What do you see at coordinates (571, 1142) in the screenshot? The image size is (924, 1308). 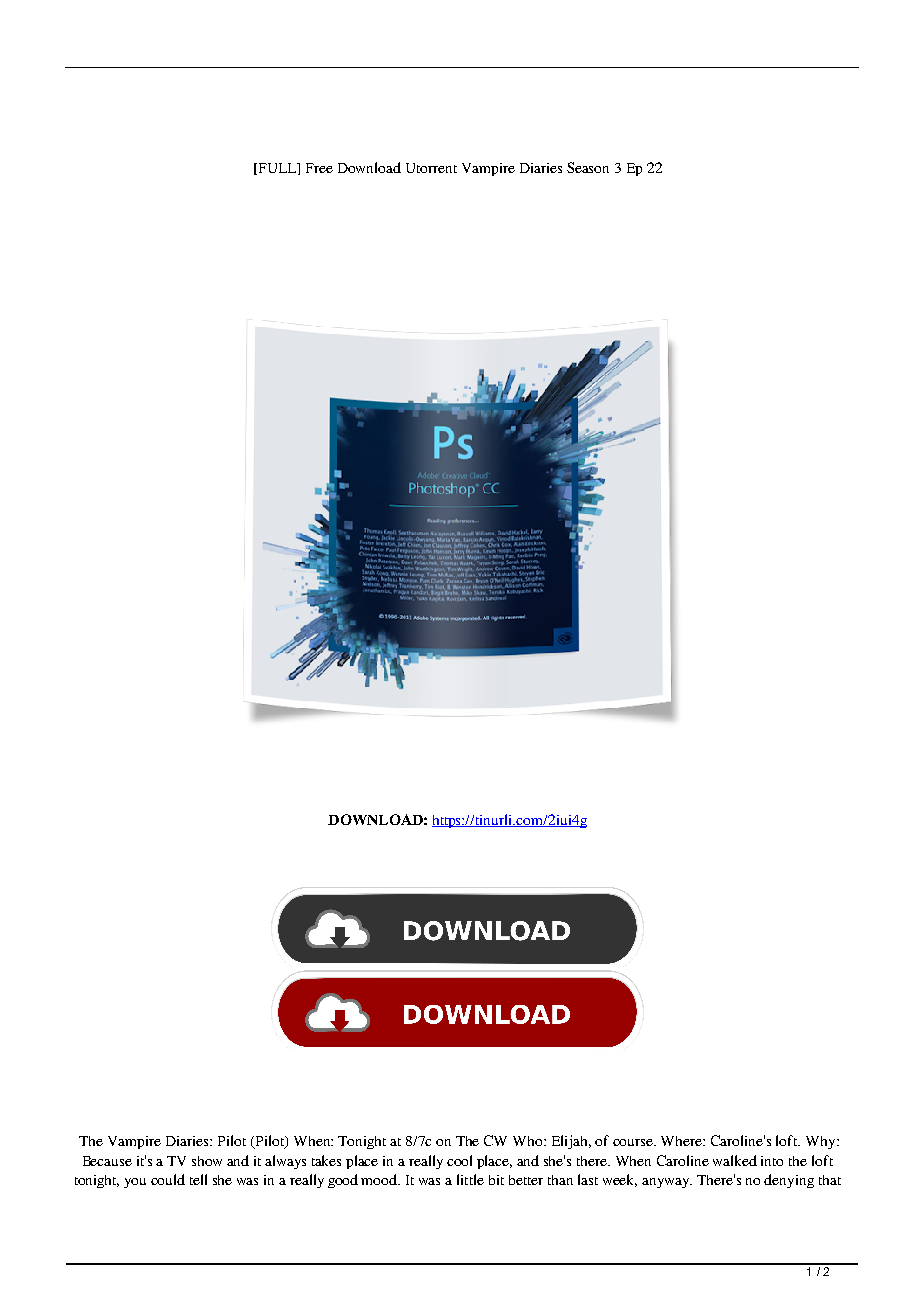 I see `Elijah` at bounding box center [571, 1142].
